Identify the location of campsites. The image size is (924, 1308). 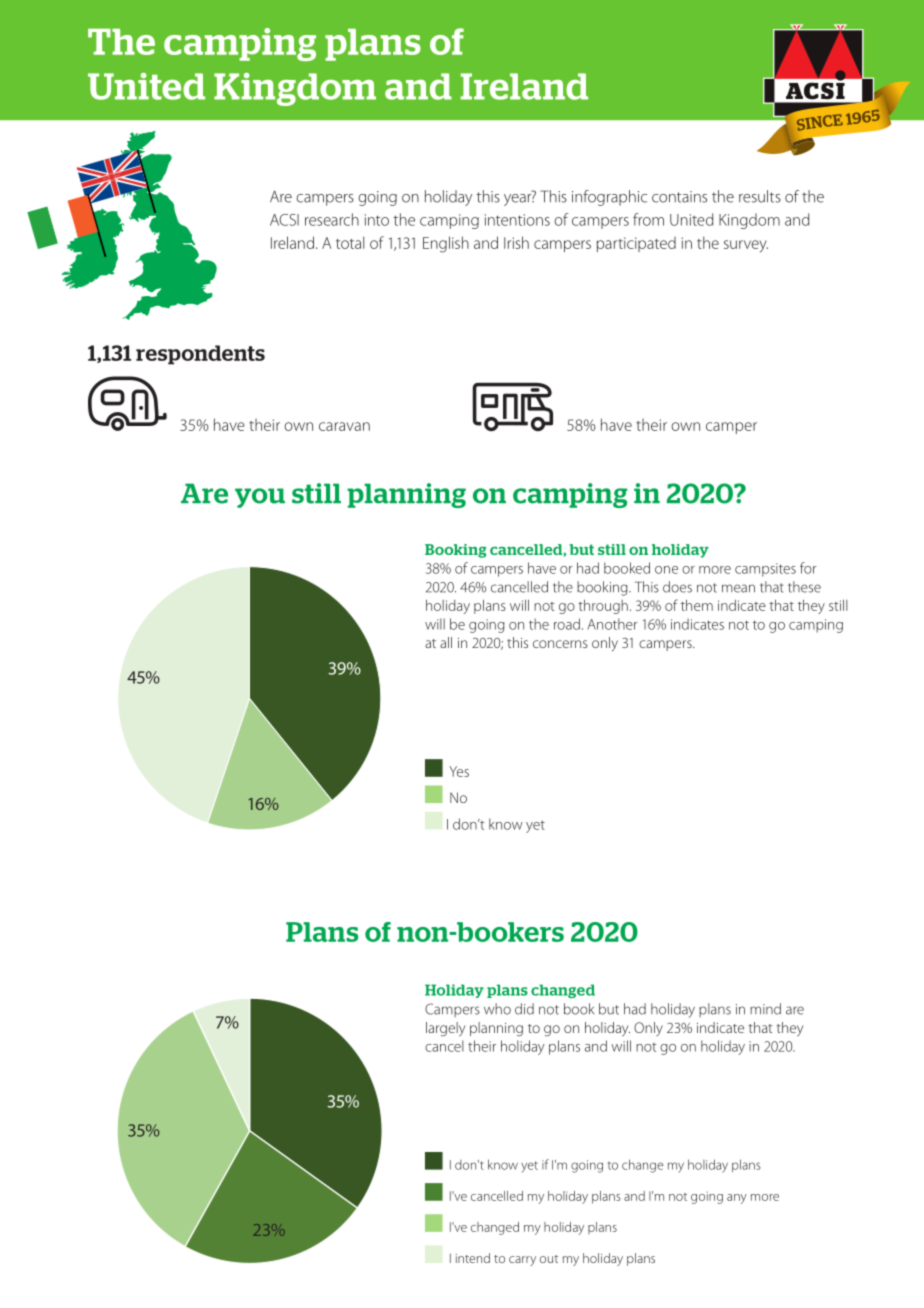
(765, 570).
